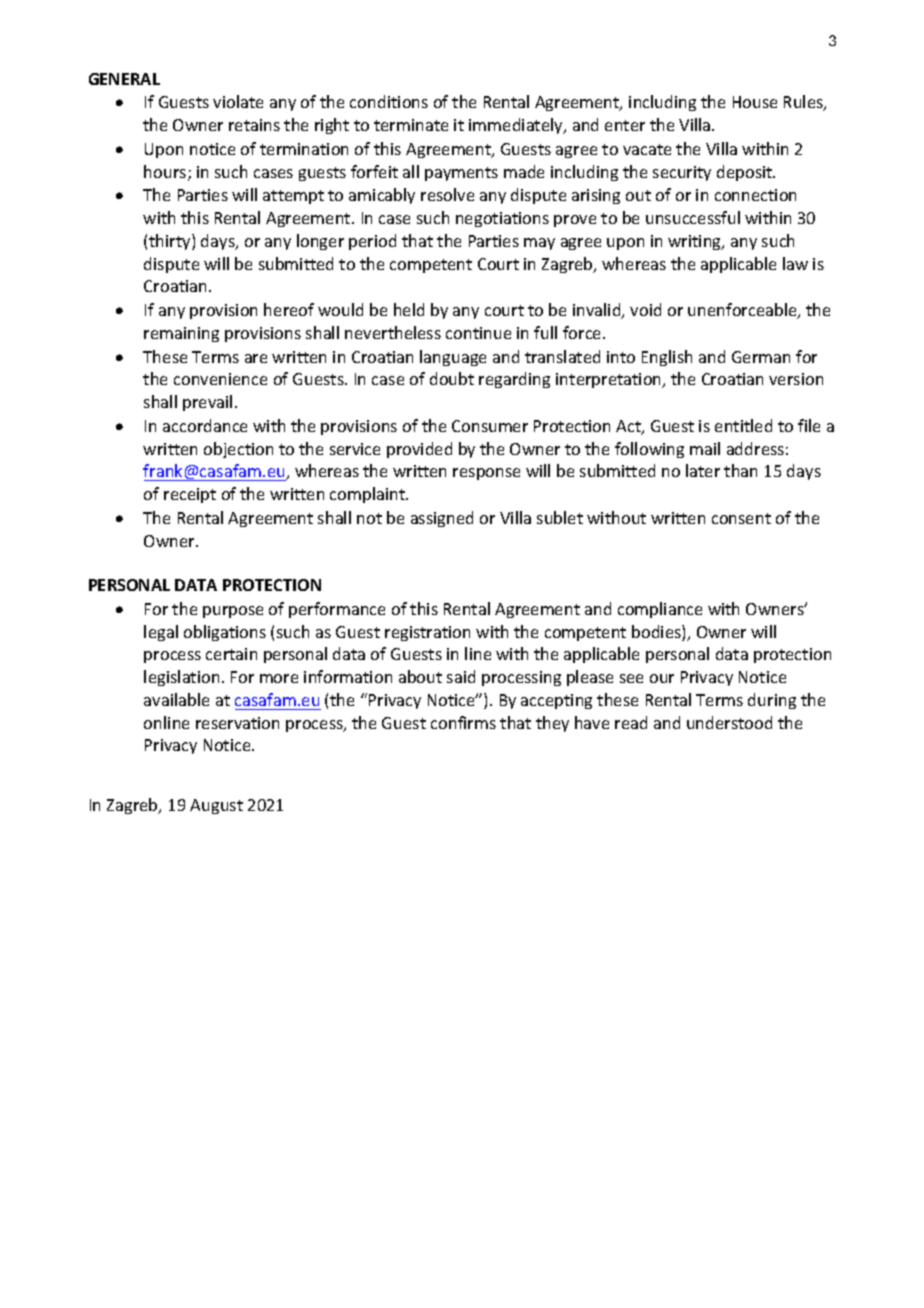 The image size is (924, 1308). Describe the element at coordinates (181, 334) in the image. I see `remaining` at that location.
